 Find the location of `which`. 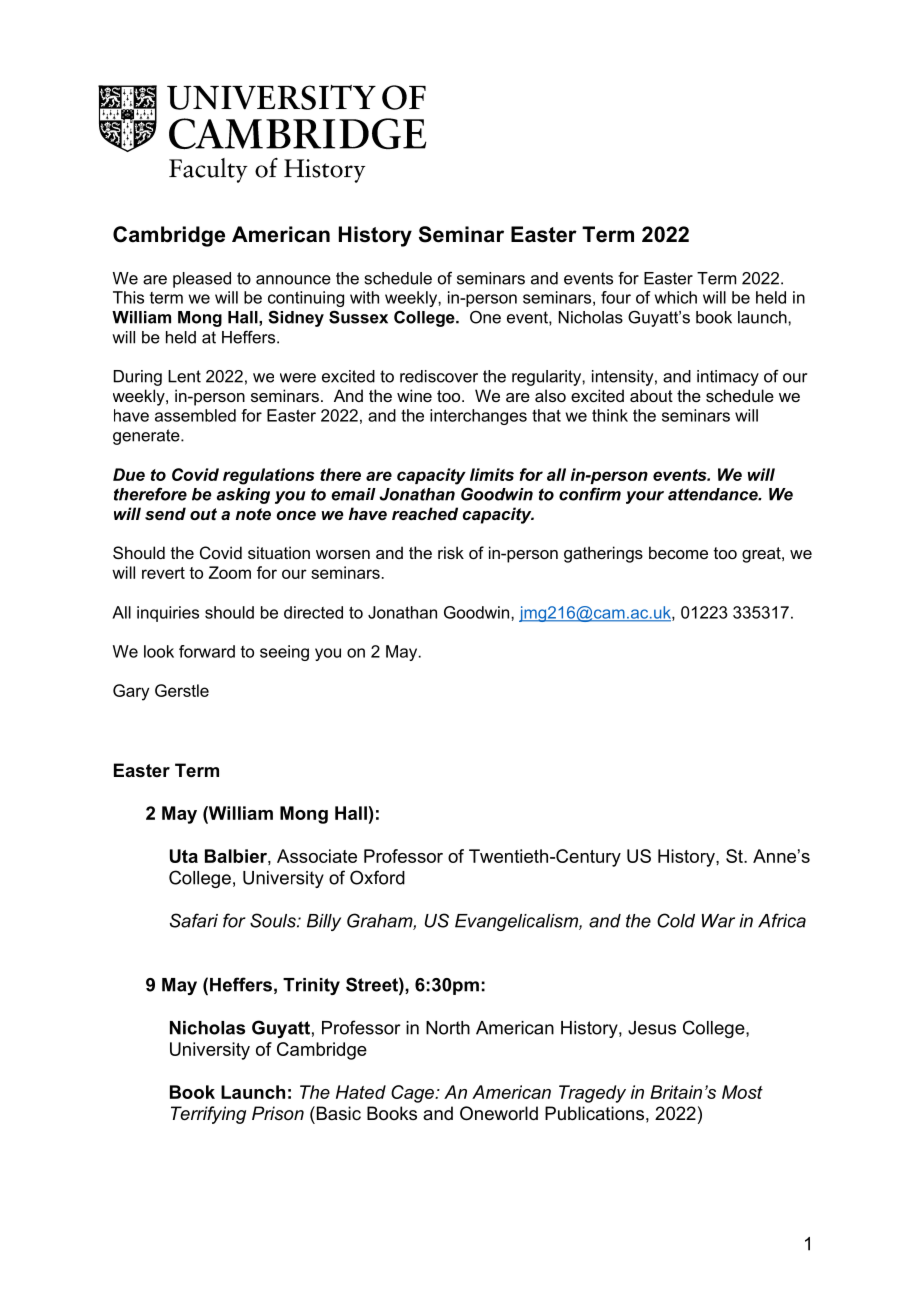

which is located at coordinates (676, 297).
